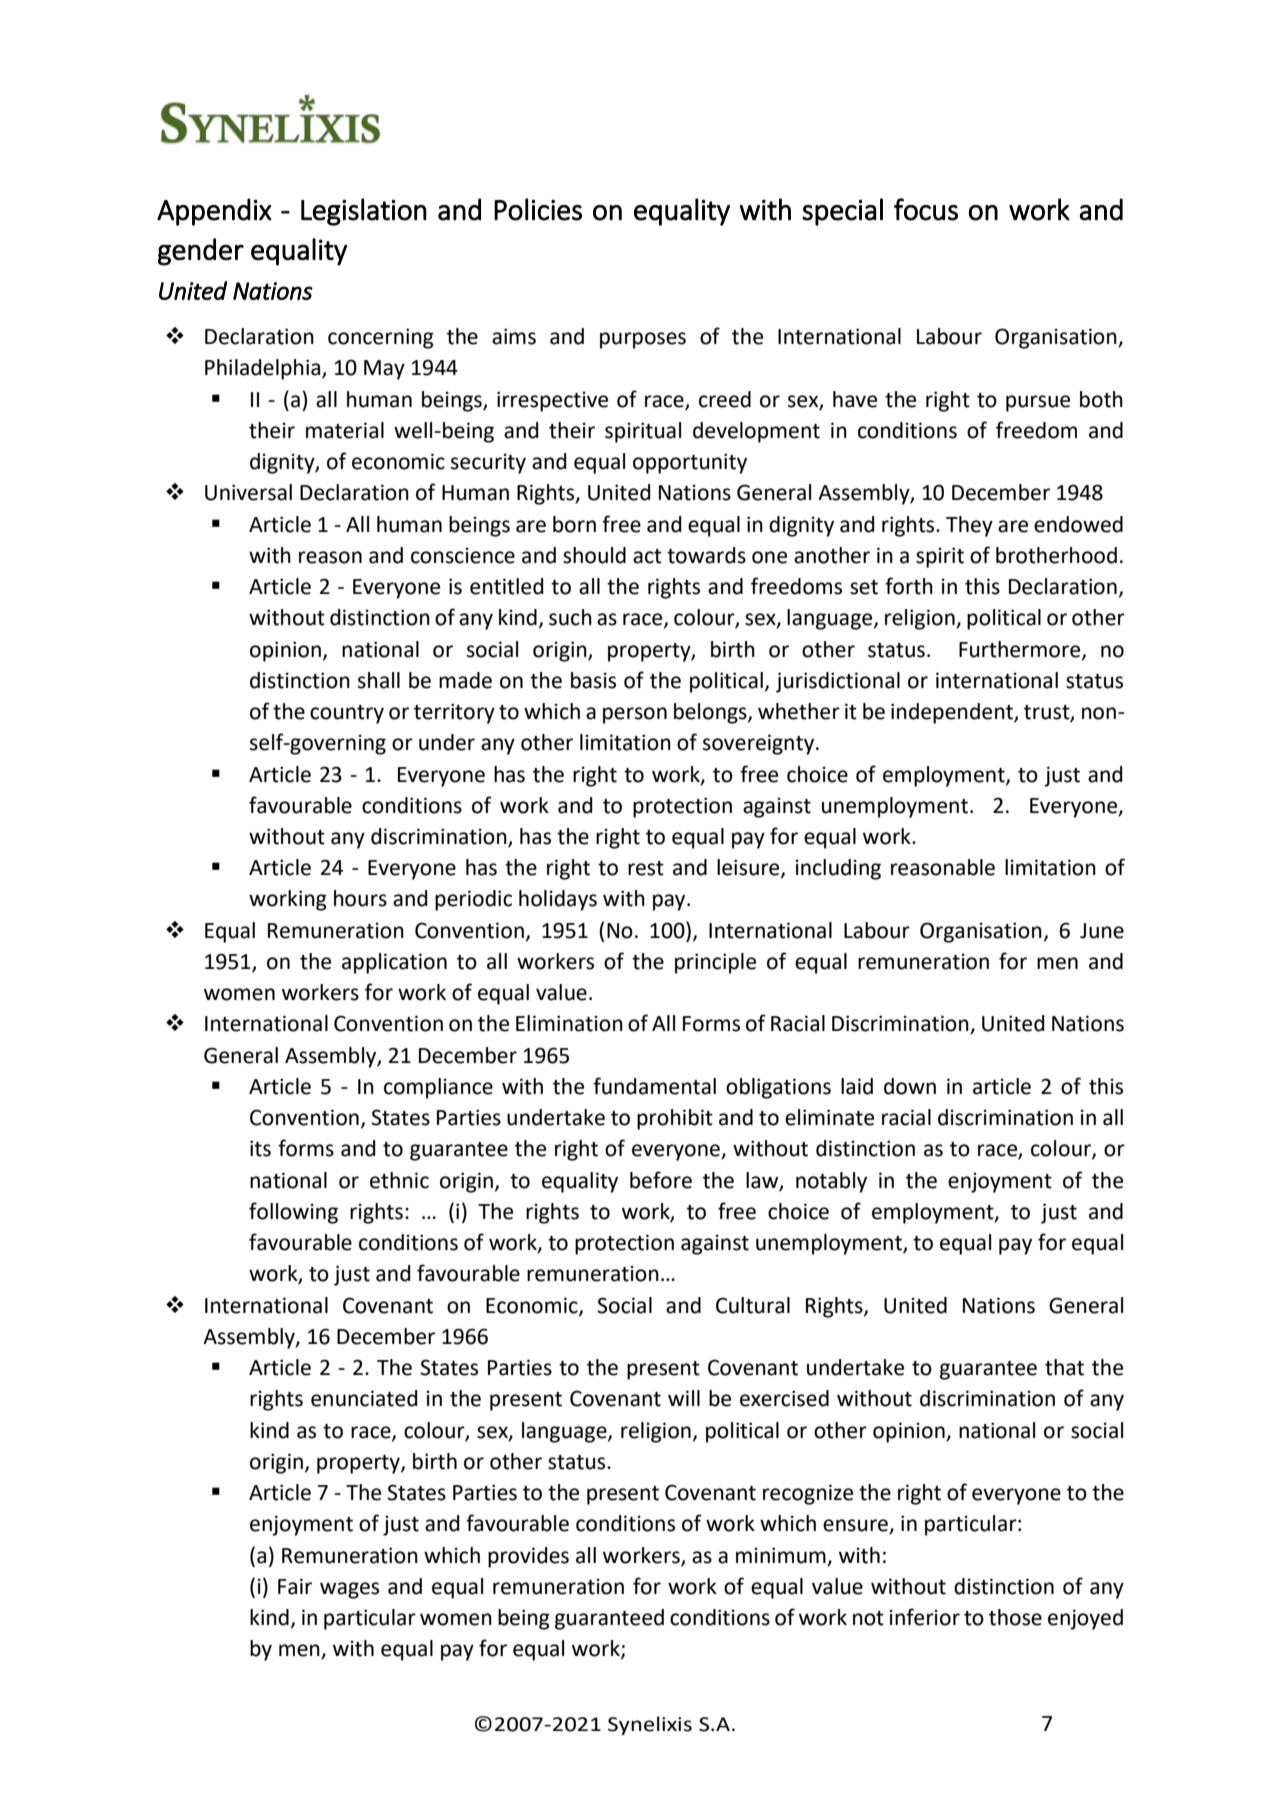 This image has height=1815, width=1284. Describe the element at coordinates (295, 1586) in the image. I see `Fair` at that location.
